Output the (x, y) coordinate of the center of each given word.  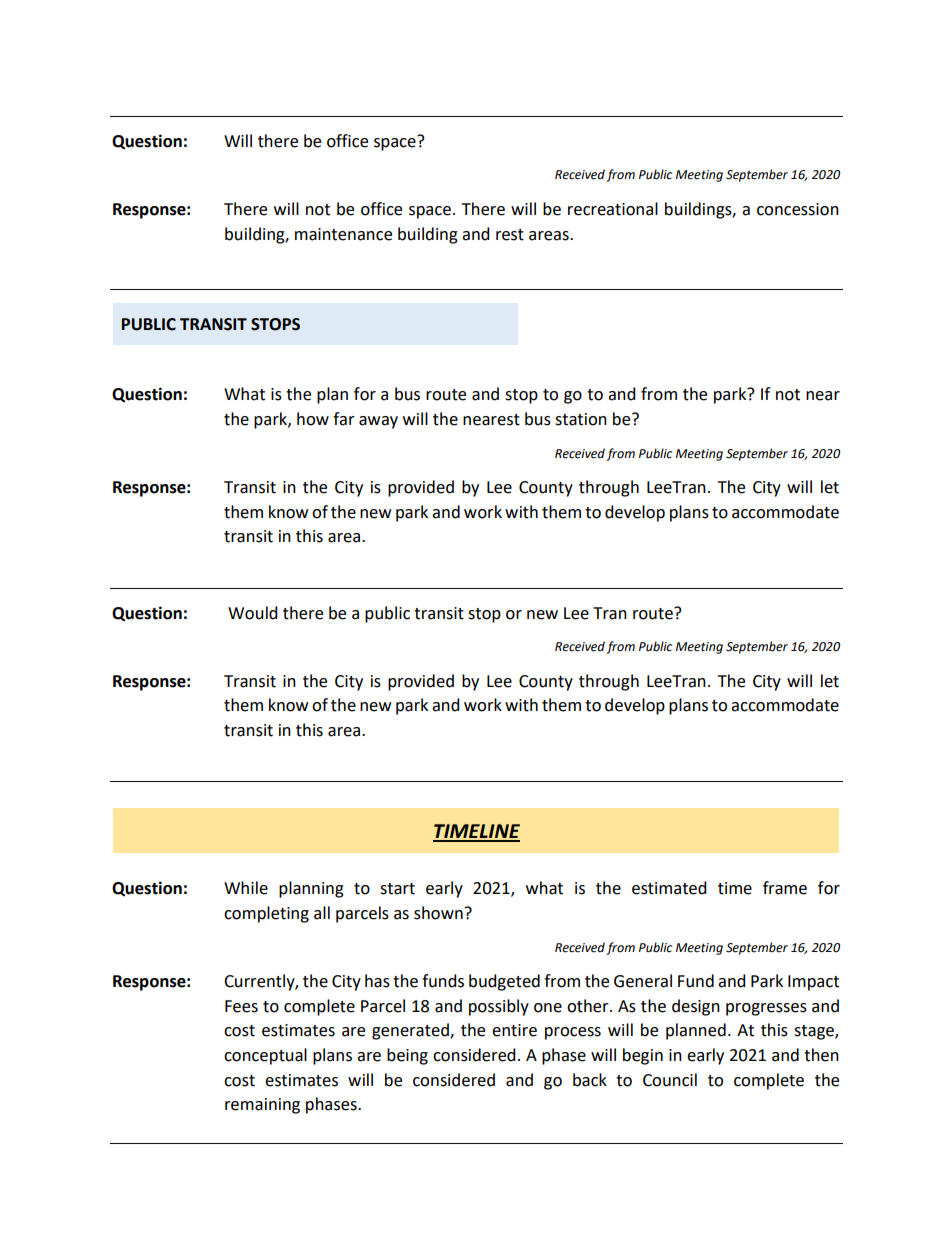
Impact (813, 983)
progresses (766, 1009)
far (344, 419)
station (581, 419)
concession (798, 209)
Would (253, 613)
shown (438, 913)
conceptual (265, 1056)
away (378, 422)
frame (785, 888)
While (246, 888)
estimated (669, 888)
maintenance (343, 234)
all (322, 913)
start (397, 889)
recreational (613, 209)
